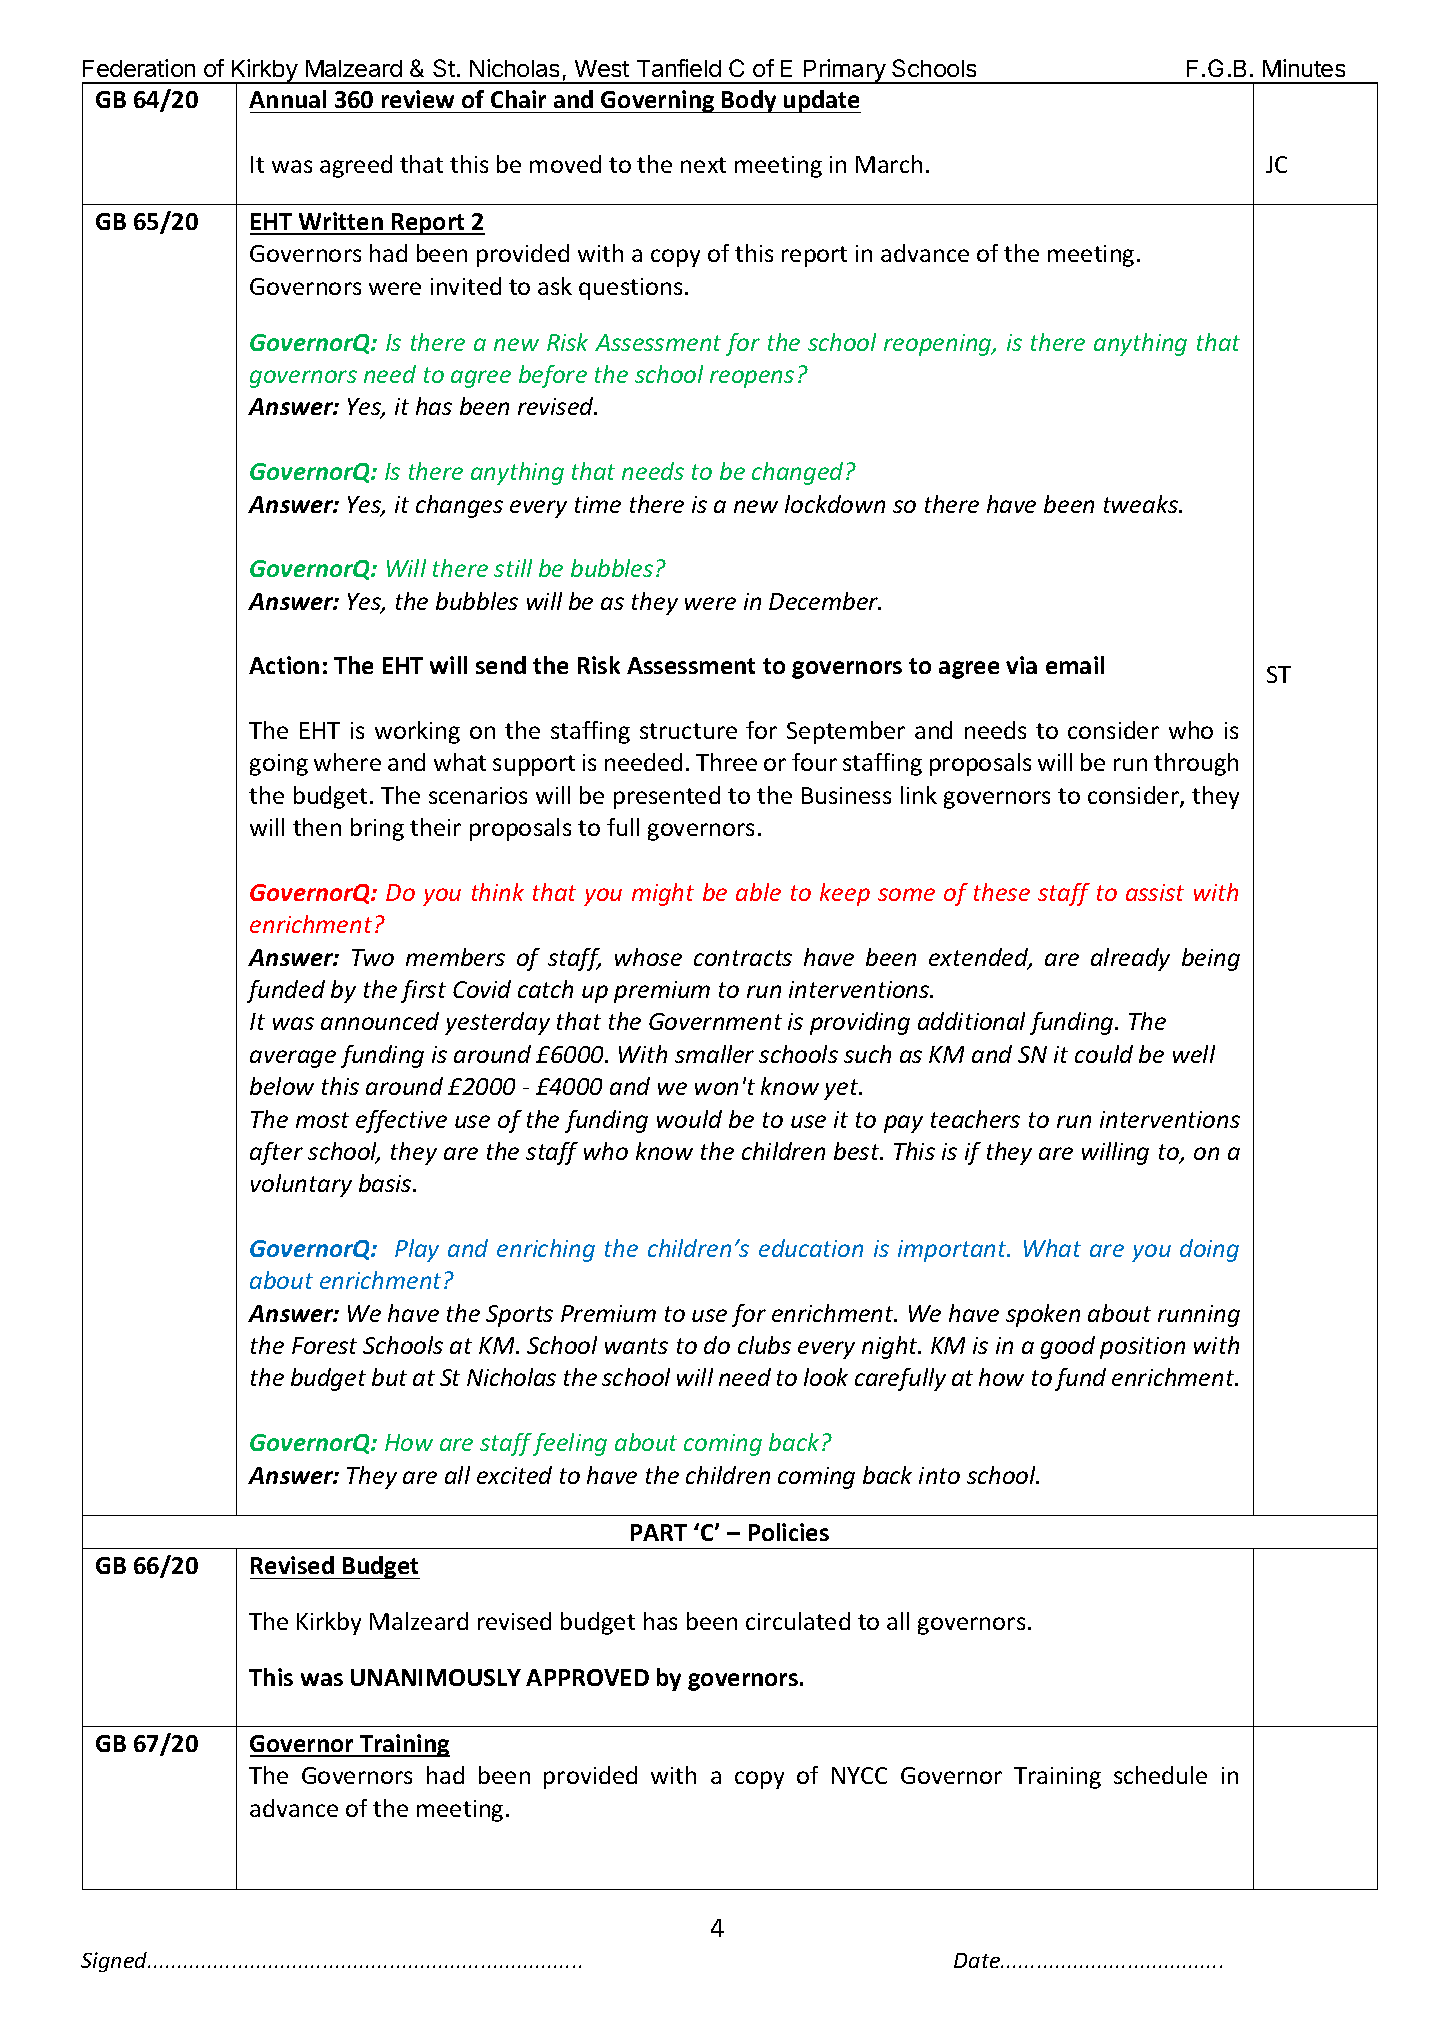  Describe the element at coordinates (688, 731) in the screenshot. I see `structure` at that location.
